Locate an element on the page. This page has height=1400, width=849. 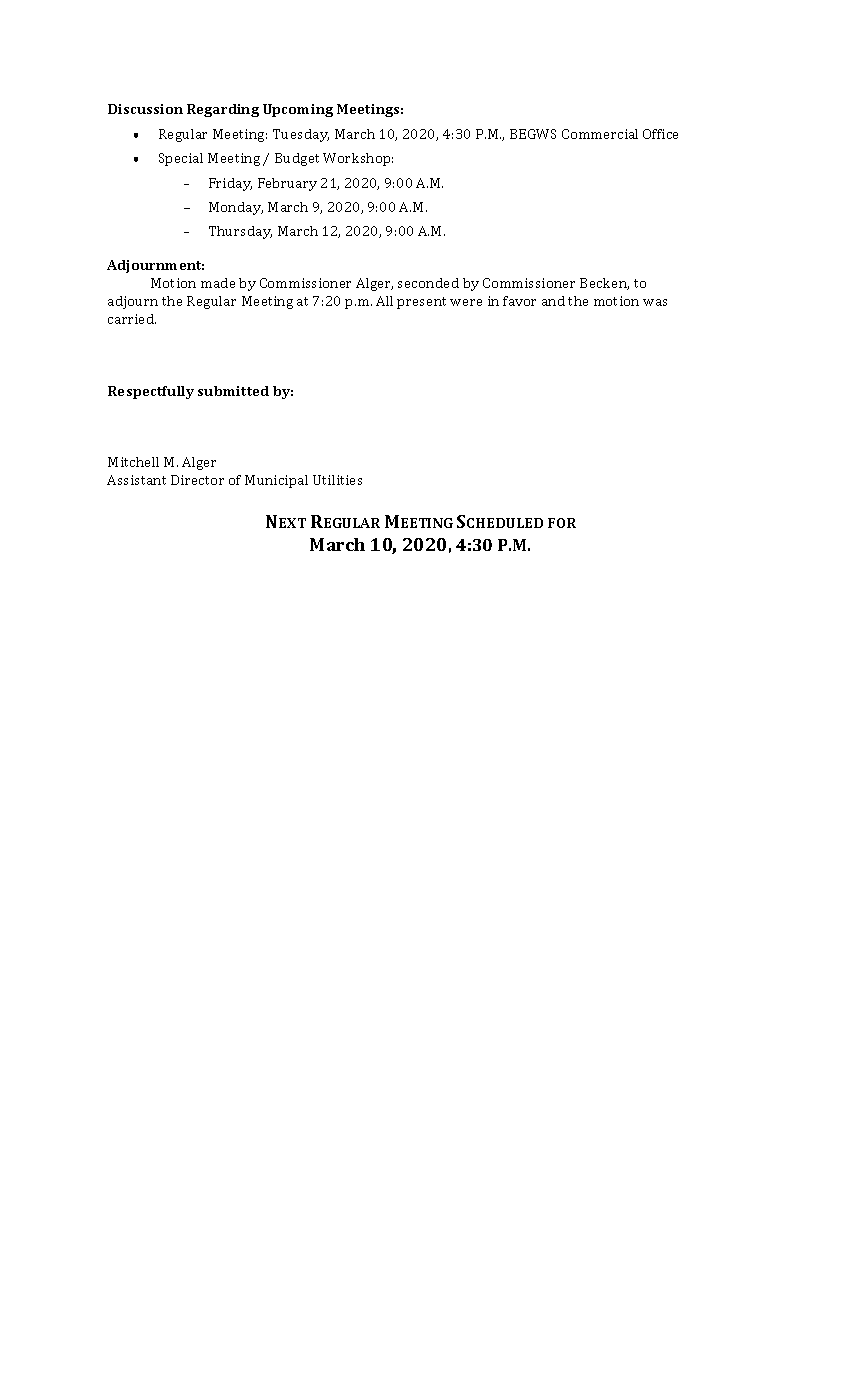
Tuesday is located at coordinates (301, 135).
